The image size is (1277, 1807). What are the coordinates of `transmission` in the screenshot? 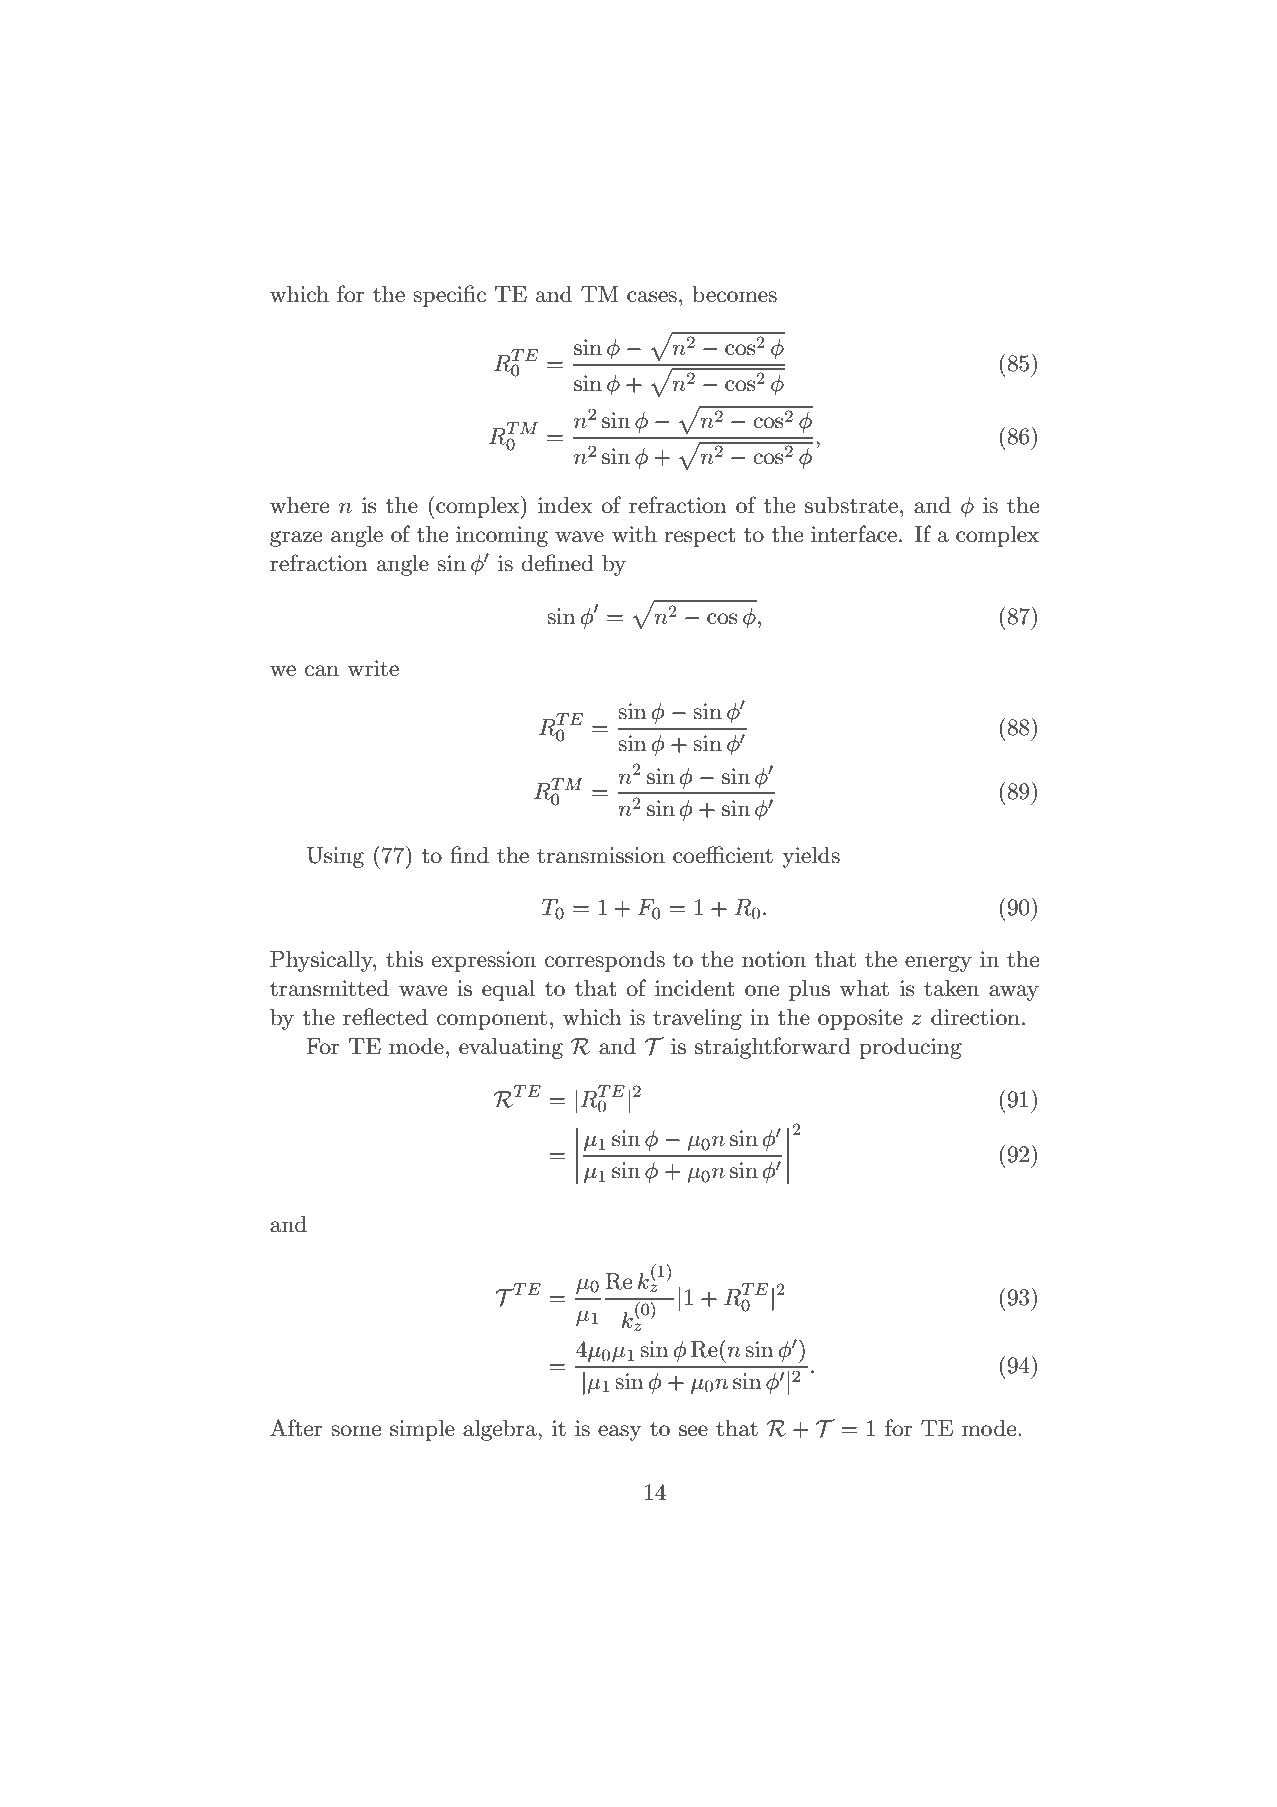 It's located at (601, 855).
